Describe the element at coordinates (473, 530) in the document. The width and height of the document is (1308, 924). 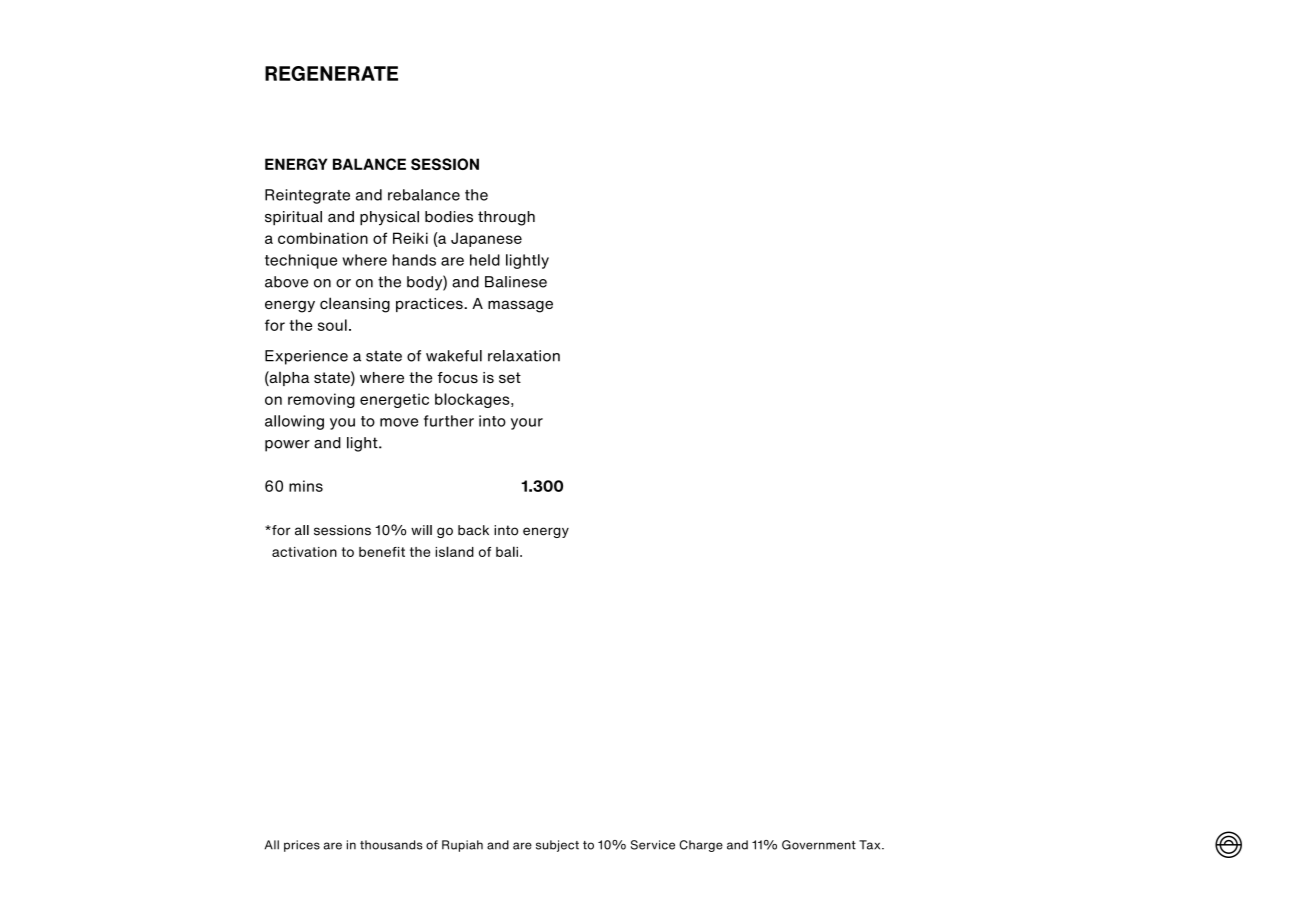
I see `back` at that location.
